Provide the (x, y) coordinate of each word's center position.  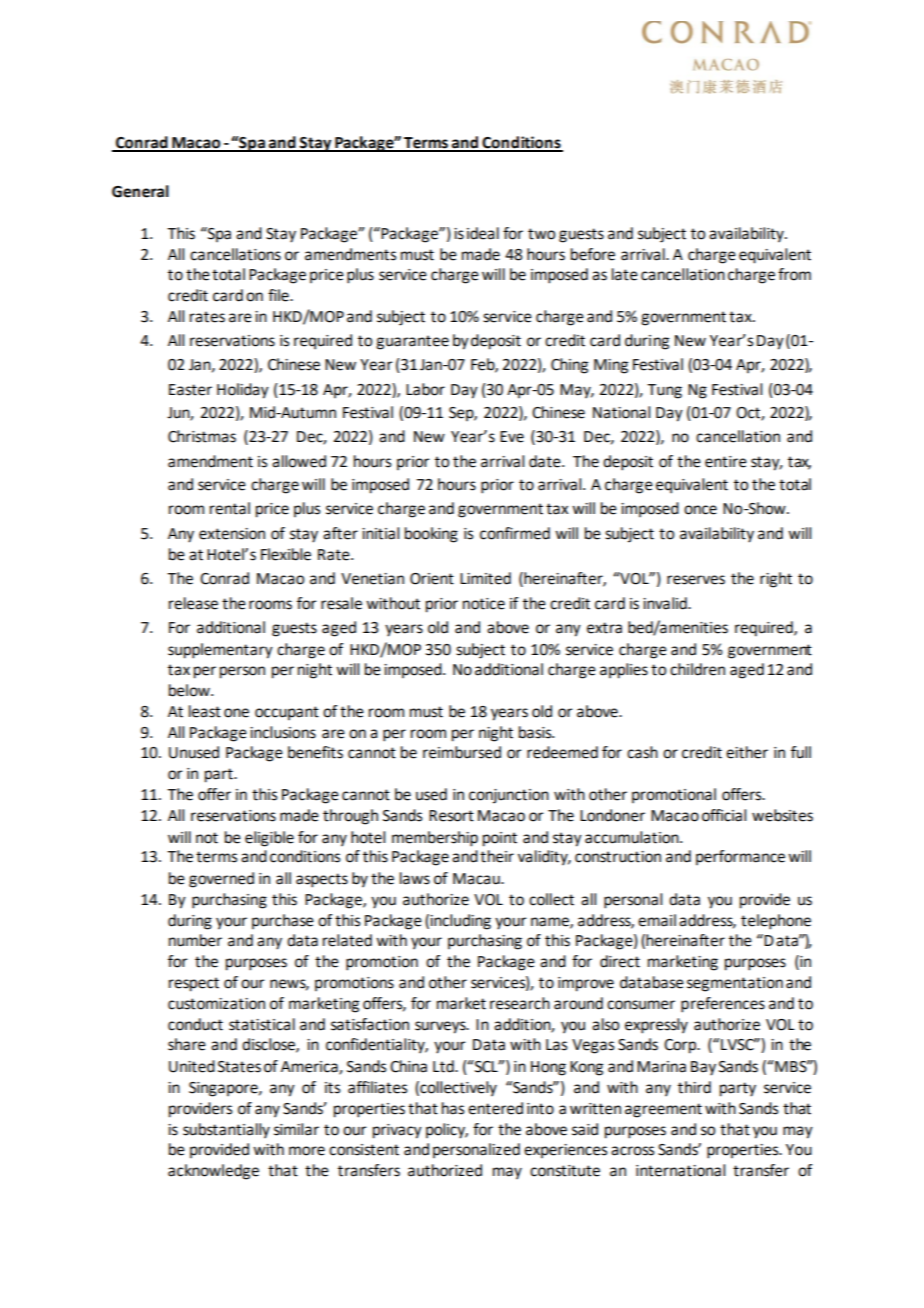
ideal (483, 233)
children (697, 669)
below (190, 690)
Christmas (202, 436)
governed (221, 880)
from (794, 274)
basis (536, 732)
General (140, 191)
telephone (776, 922)
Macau (477, 879)
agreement (663, 1110)
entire (726, 462)
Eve (512, 437)
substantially (226, 1131)
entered (495, 1108)
